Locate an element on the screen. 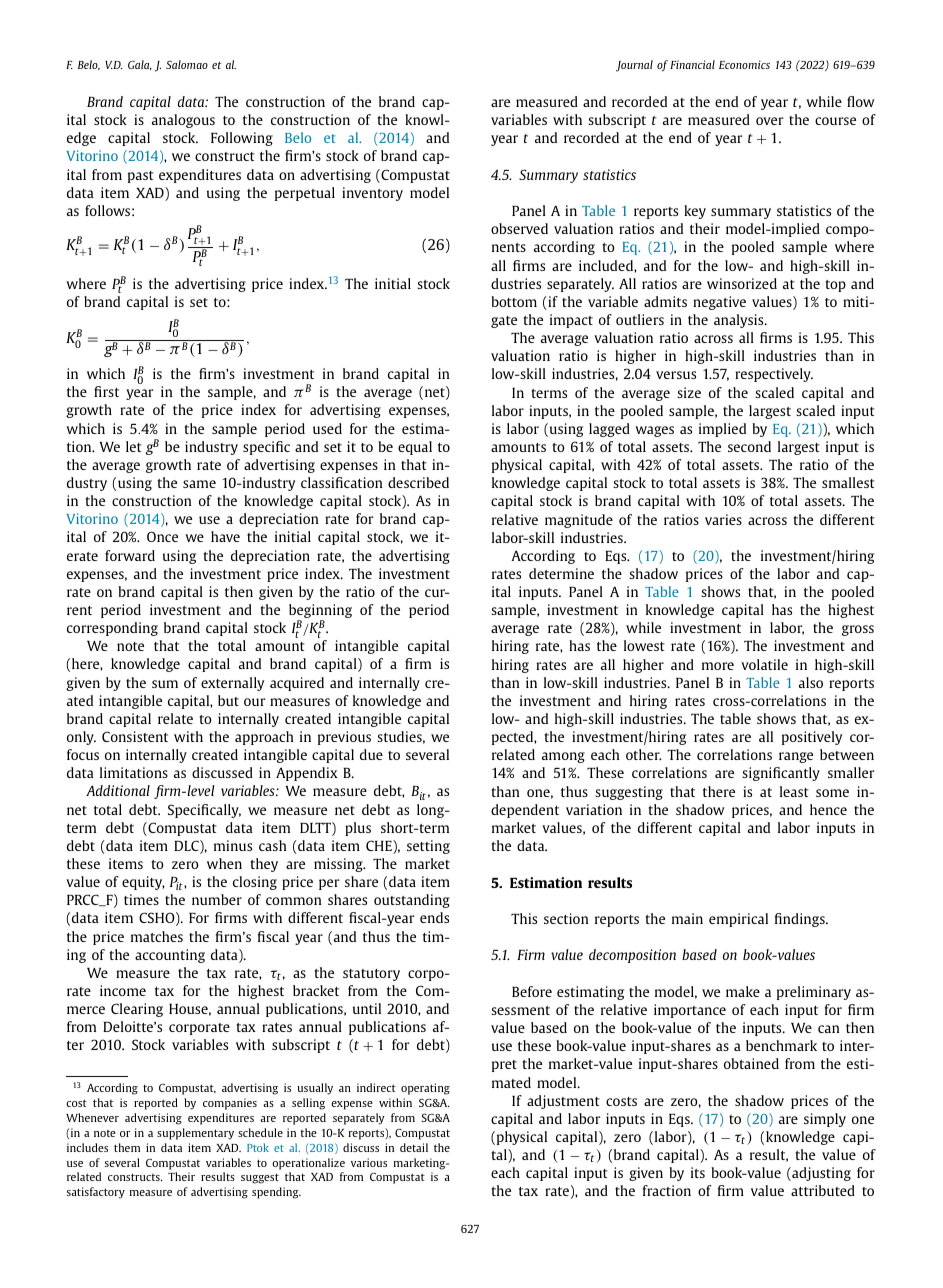 This screenshot has height=1288, width=943. least is located at coordinates (794, 791).
